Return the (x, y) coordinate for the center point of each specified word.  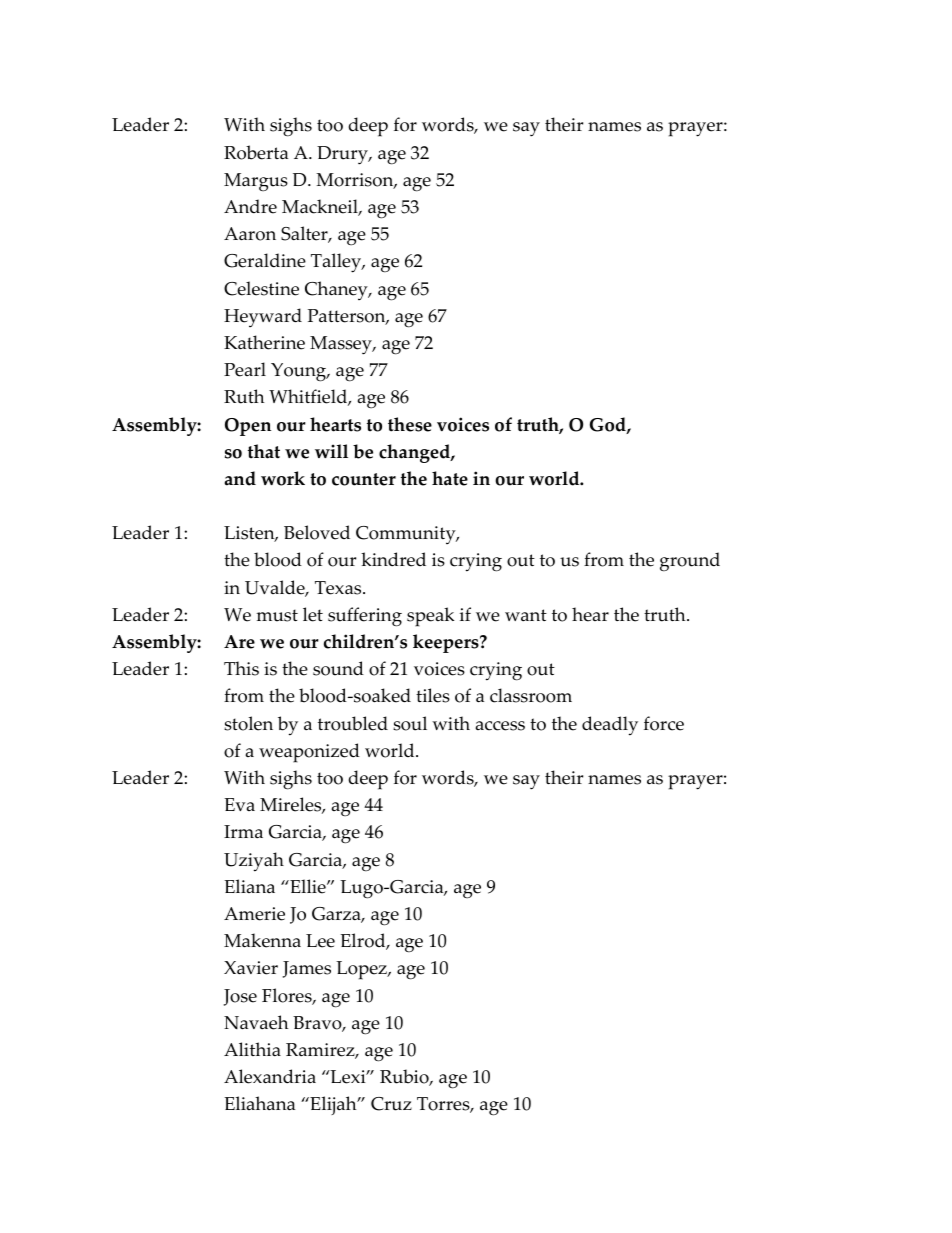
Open (248, 427)
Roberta (256, 152)
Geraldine (265, 260)
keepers (447, 643)
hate (450, 478)
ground (690, 562)
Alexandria (270, 1076)
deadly (610, 726)
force (664, 723)
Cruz (391, 1104)
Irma (243, 831)
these (410, 424)
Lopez (362, 970)
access (500, 726)
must (277, 615)
